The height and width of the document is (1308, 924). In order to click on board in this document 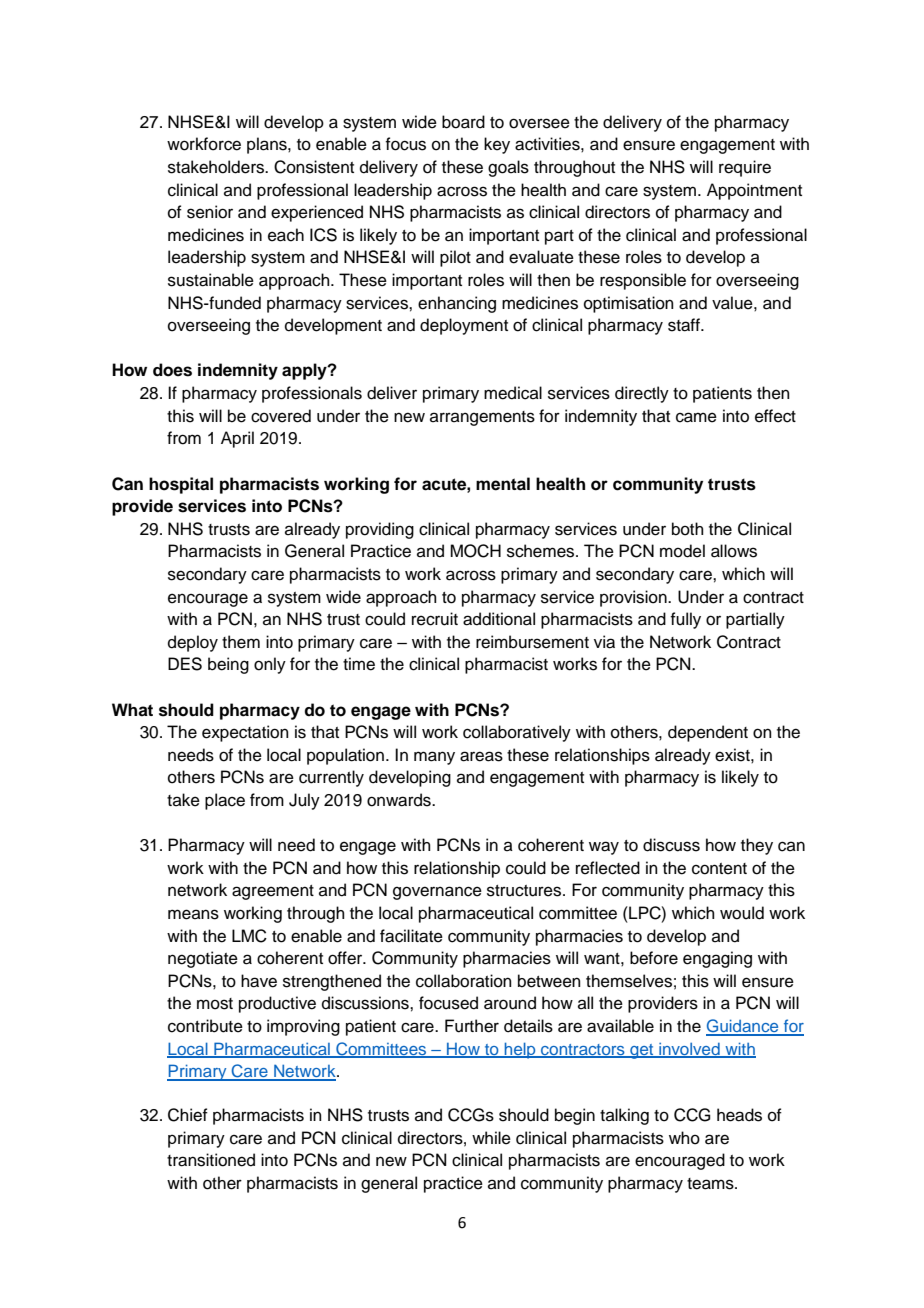, I will do `click(463, 122)`.
